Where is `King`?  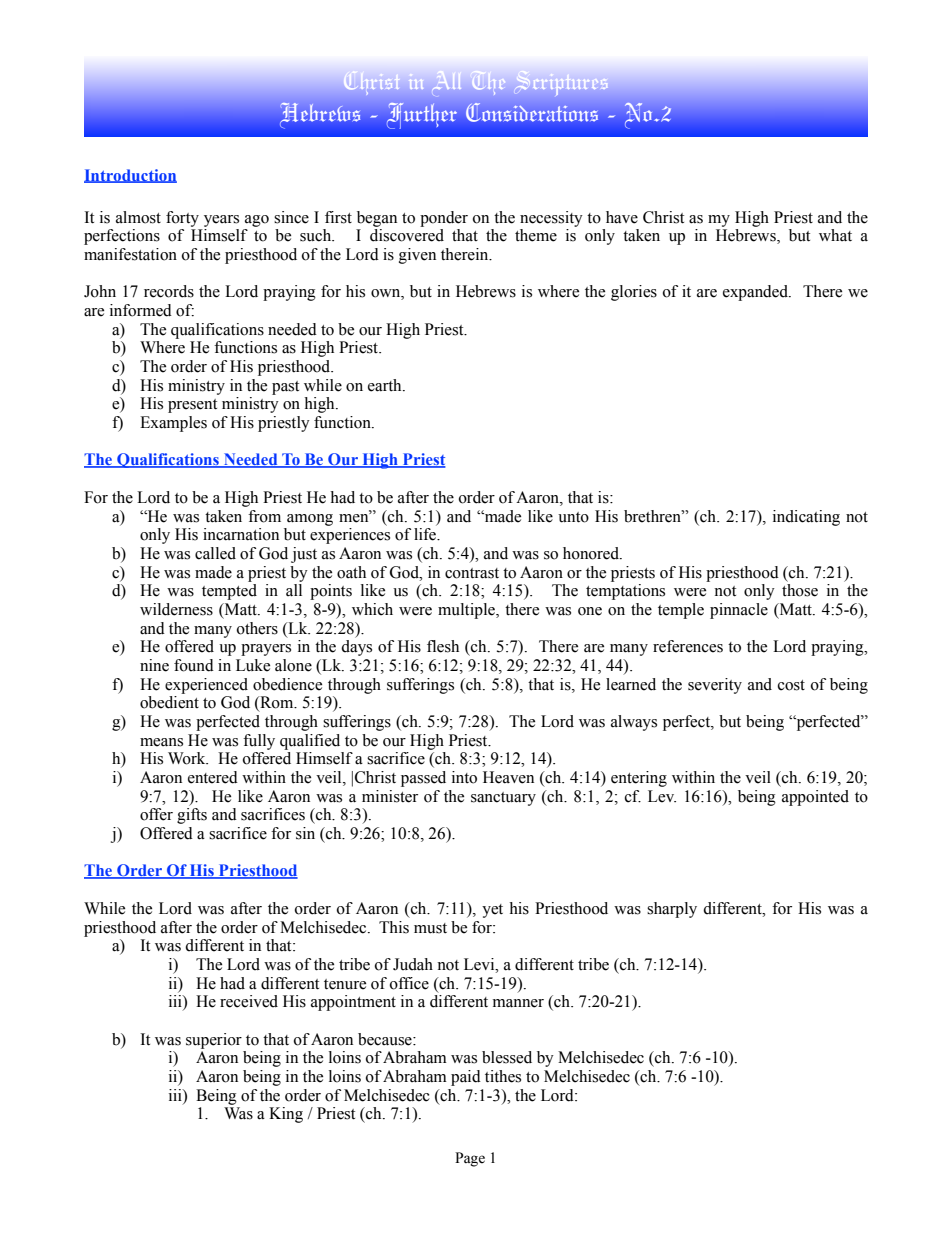
King is located at coordinates (286, 1115).
